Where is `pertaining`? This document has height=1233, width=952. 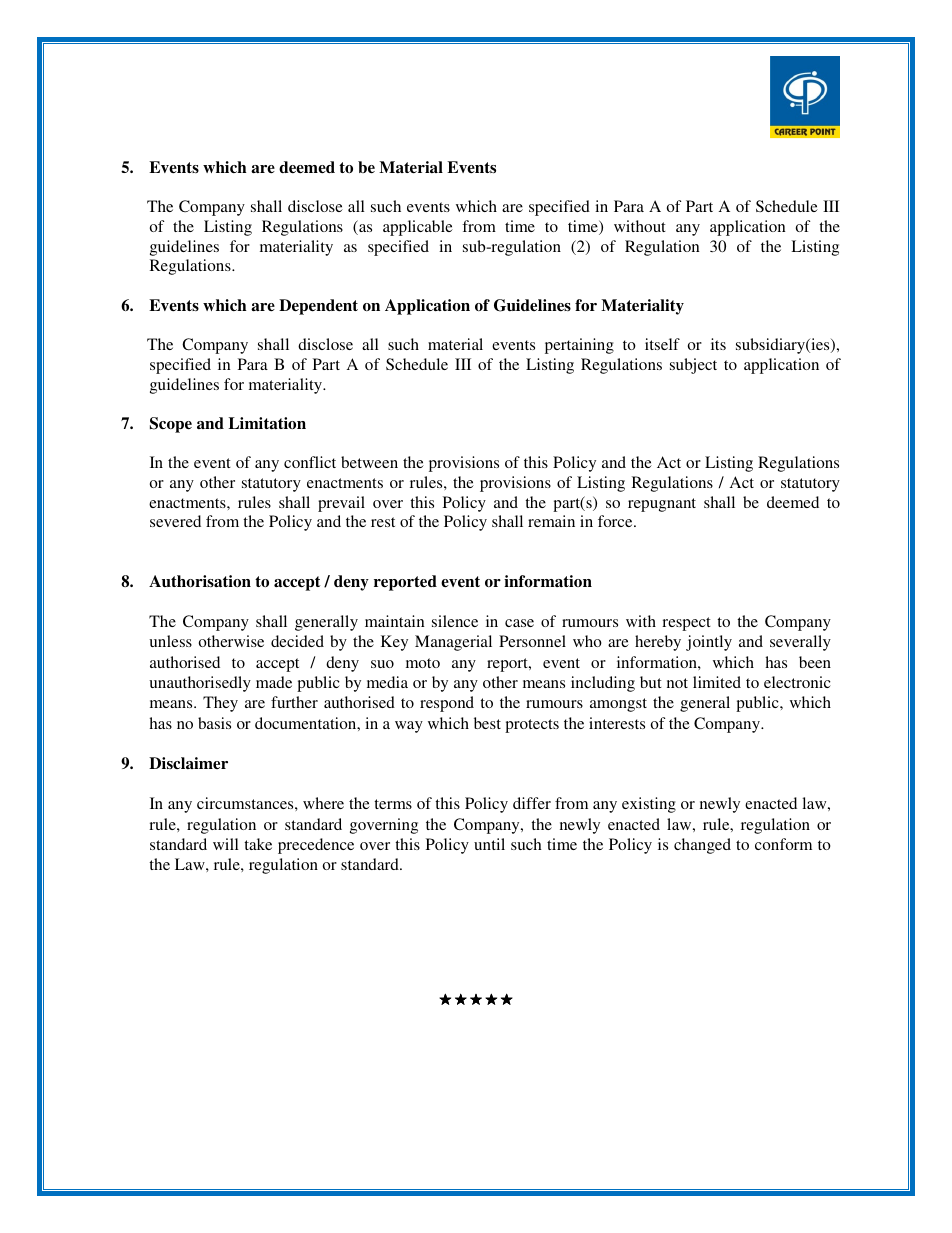 pertaining is located at coordinates (579, 346).
